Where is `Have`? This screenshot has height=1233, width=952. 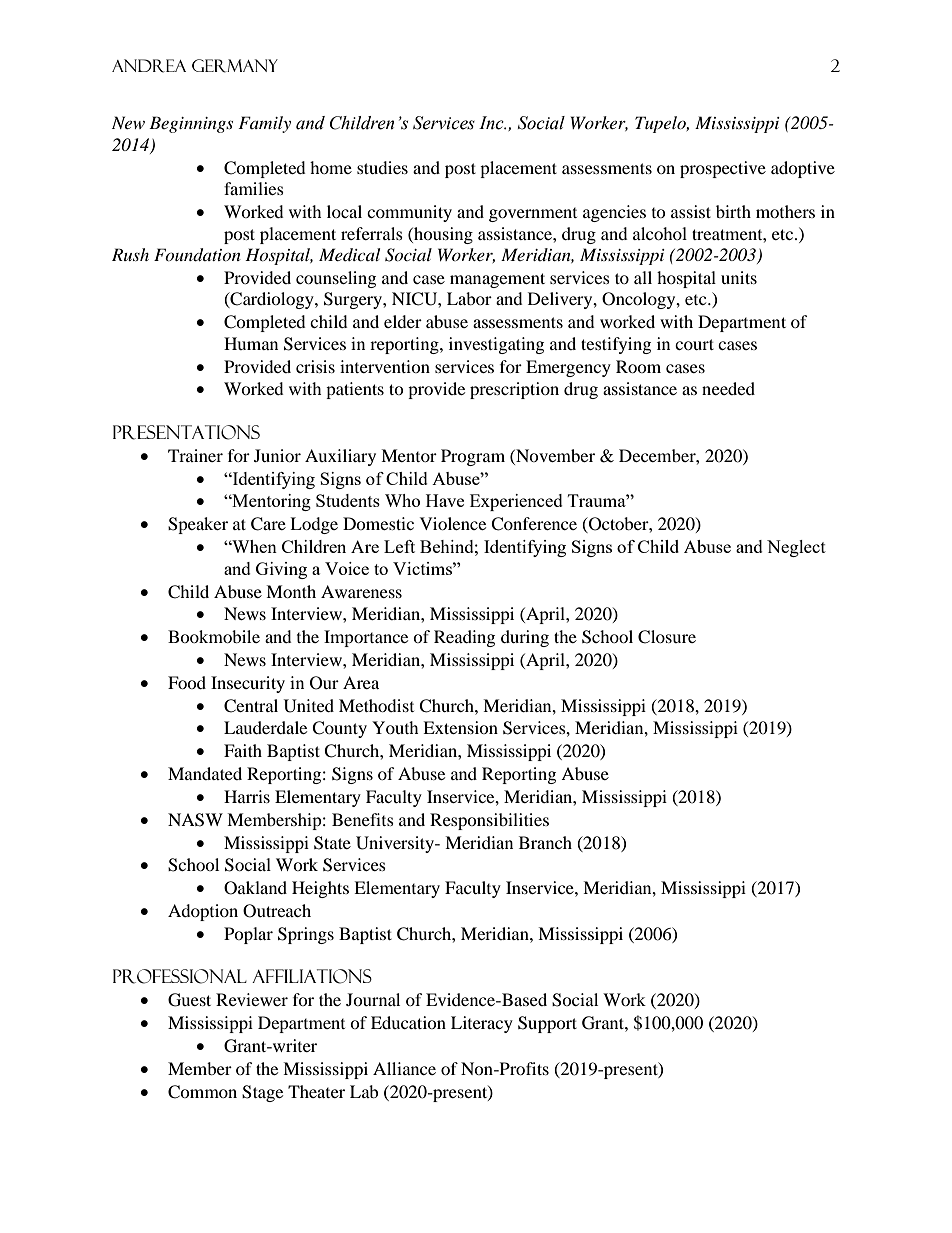 Have is located at coordinates (445, 500).
